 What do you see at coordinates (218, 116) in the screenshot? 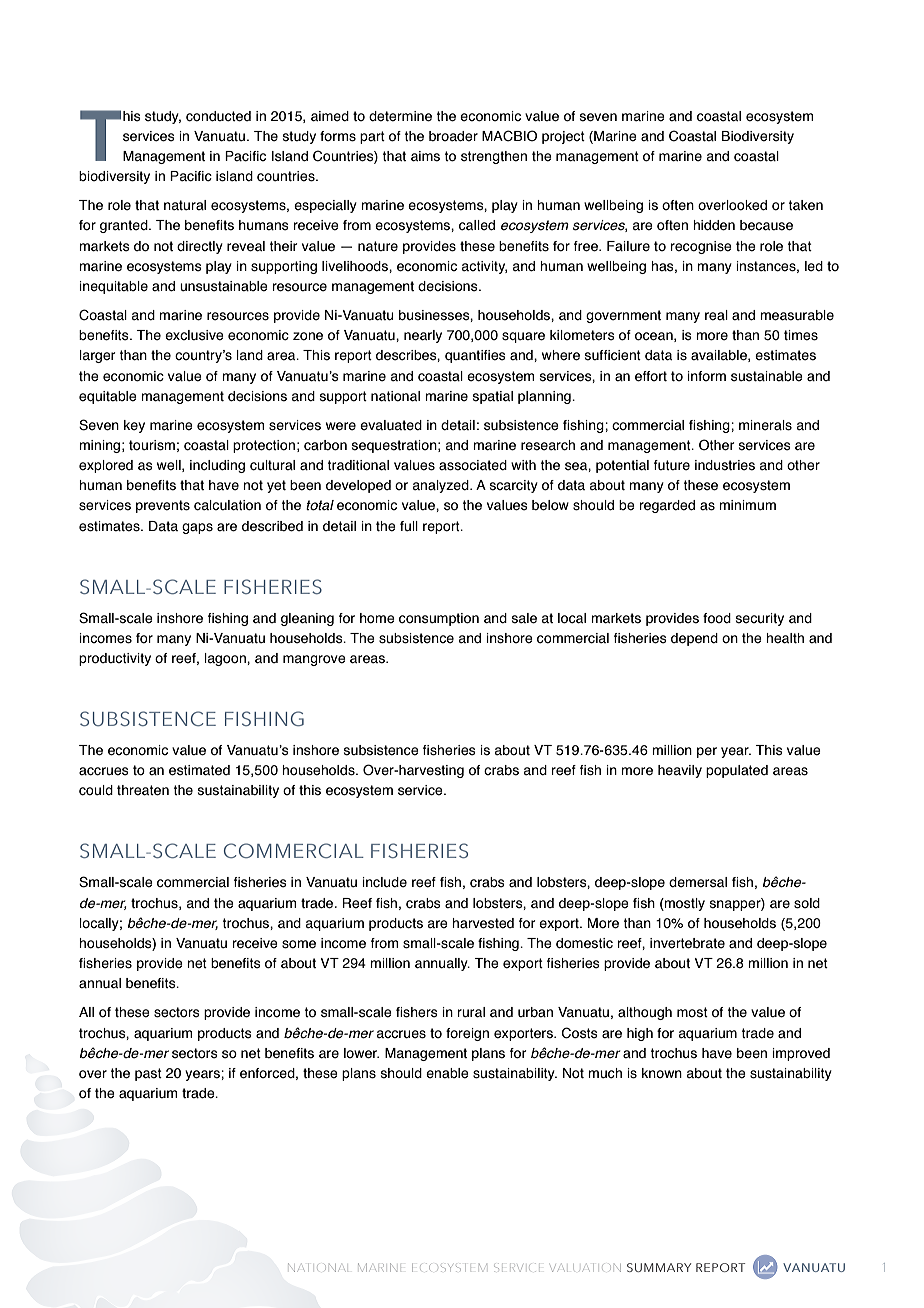
I see `conducted` at bounding box center [218, 116].
